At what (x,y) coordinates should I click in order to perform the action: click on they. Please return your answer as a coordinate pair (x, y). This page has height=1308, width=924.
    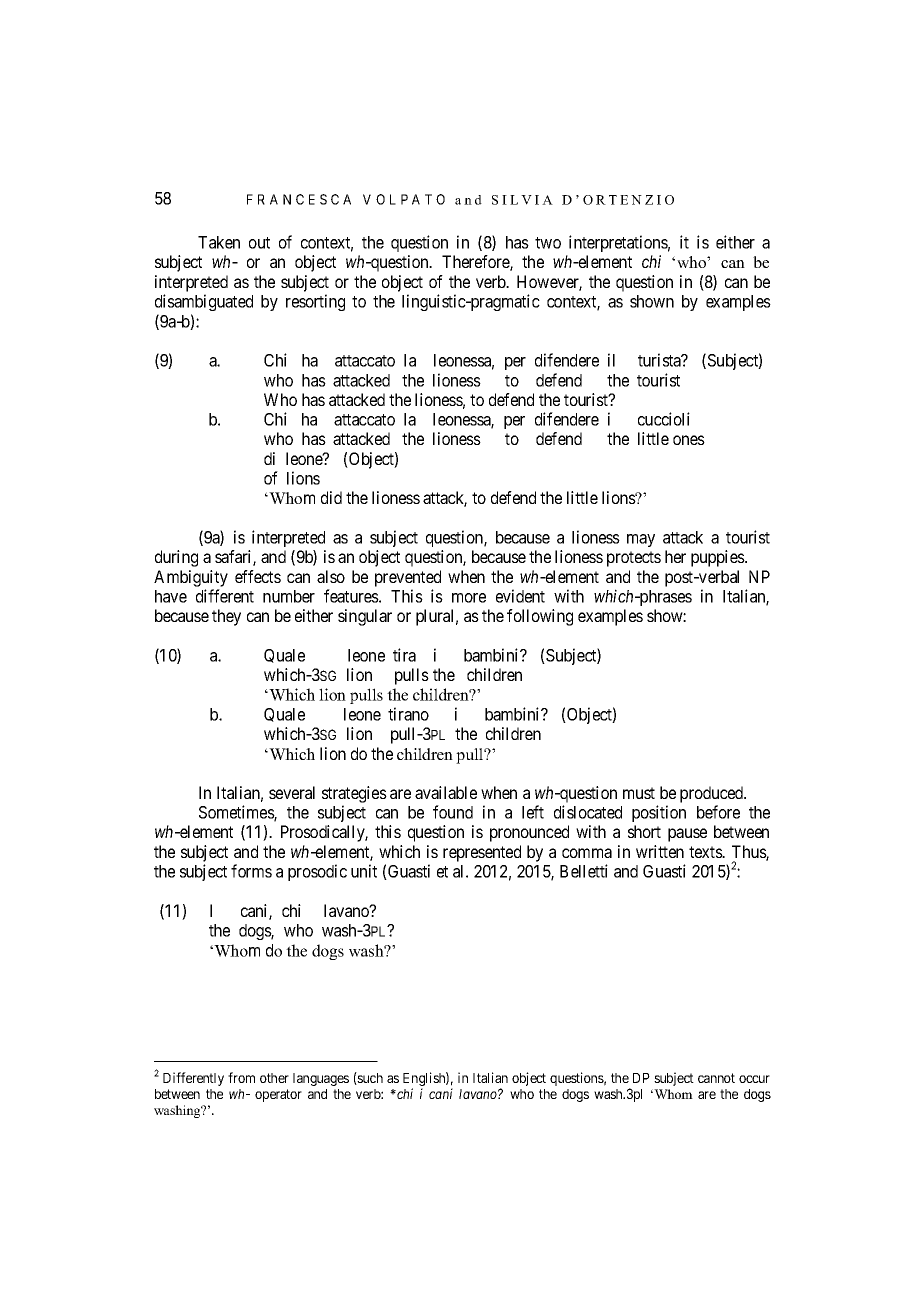
    Looking at the image, I should click on (226, 617).
